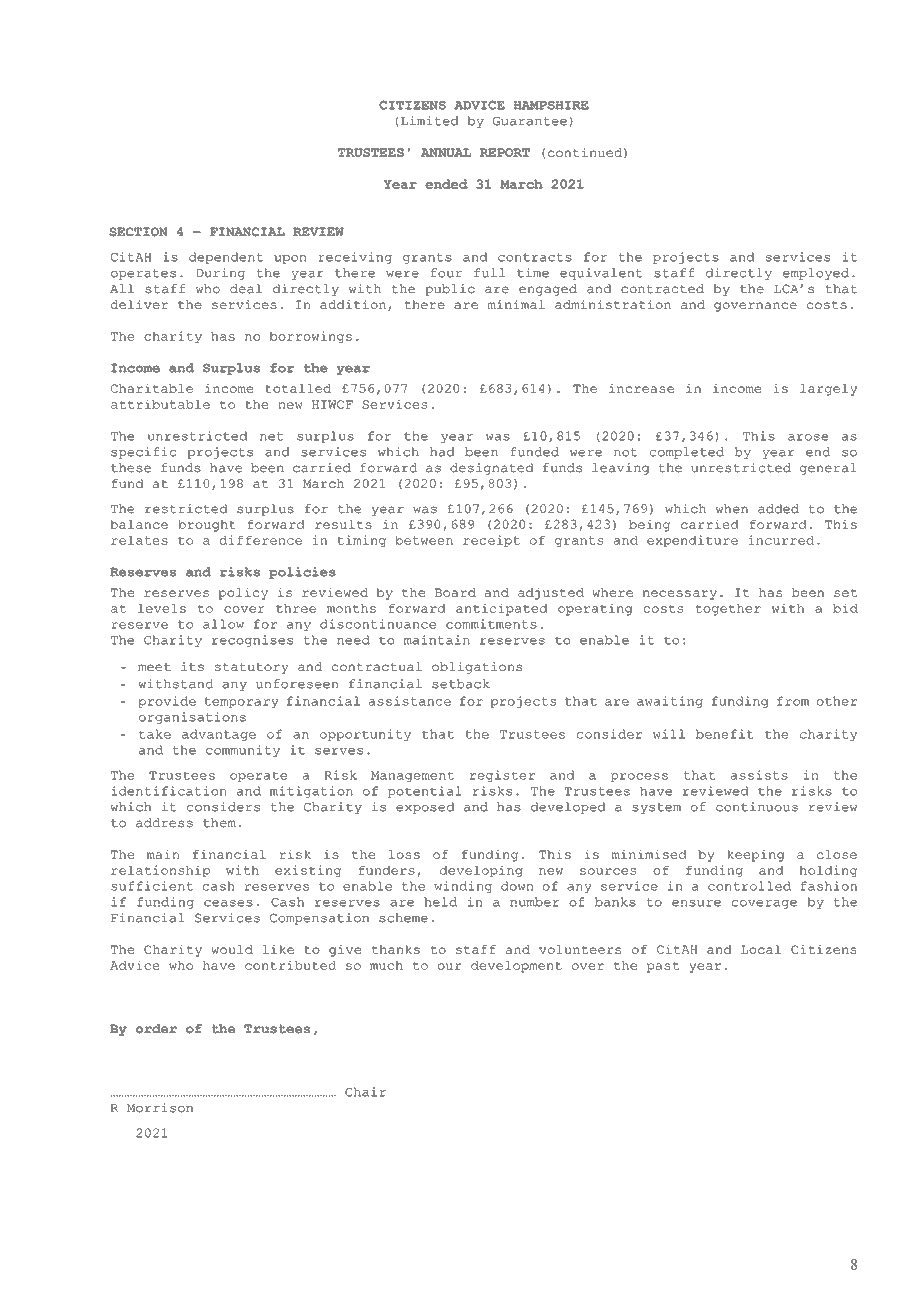 The image size is (924, 1308). Describe the element at coordinates (365, 1092) in the page. I see `Chair` at that location.
